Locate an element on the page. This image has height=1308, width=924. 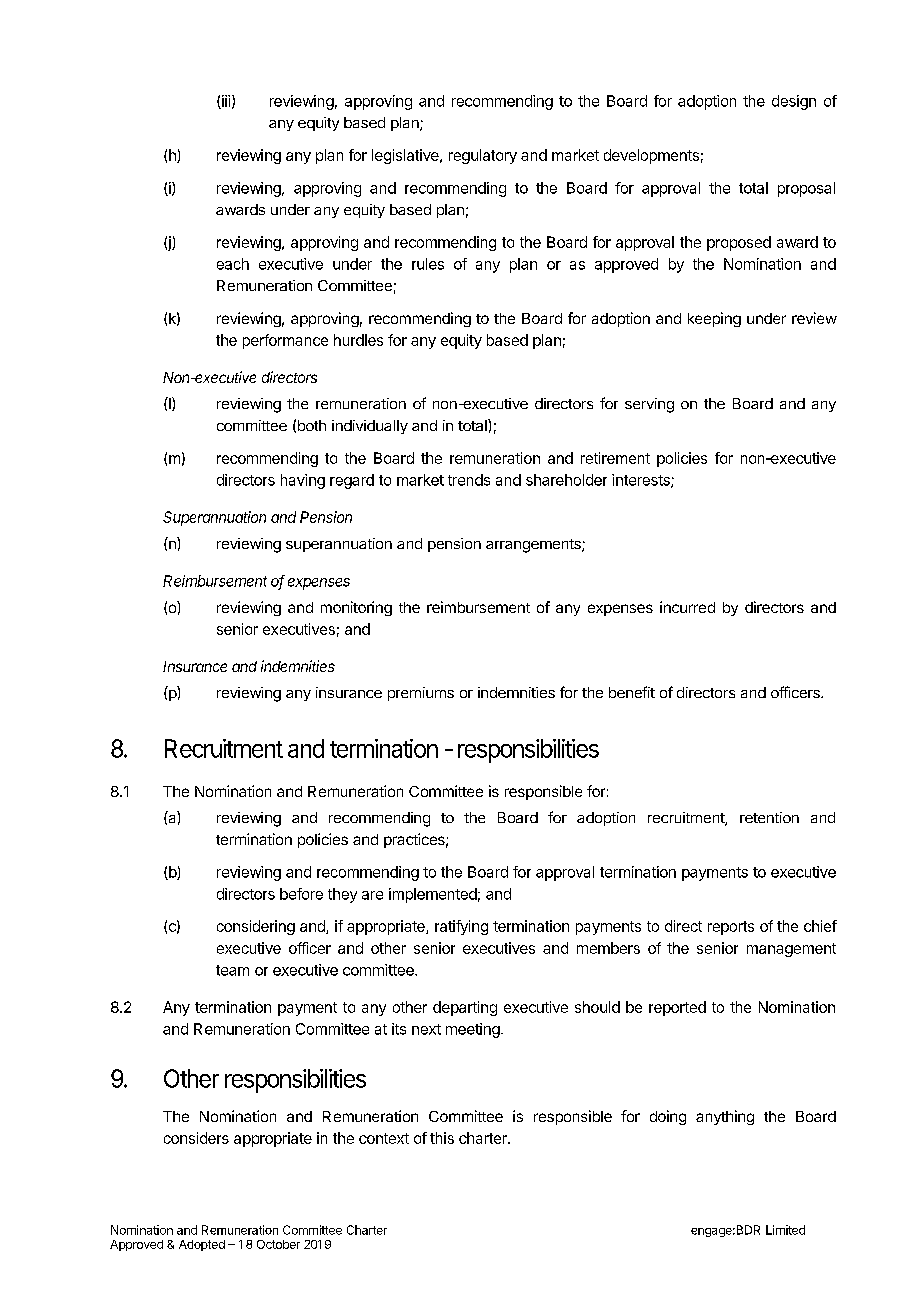
October is located at coordinates (278, 1244).
